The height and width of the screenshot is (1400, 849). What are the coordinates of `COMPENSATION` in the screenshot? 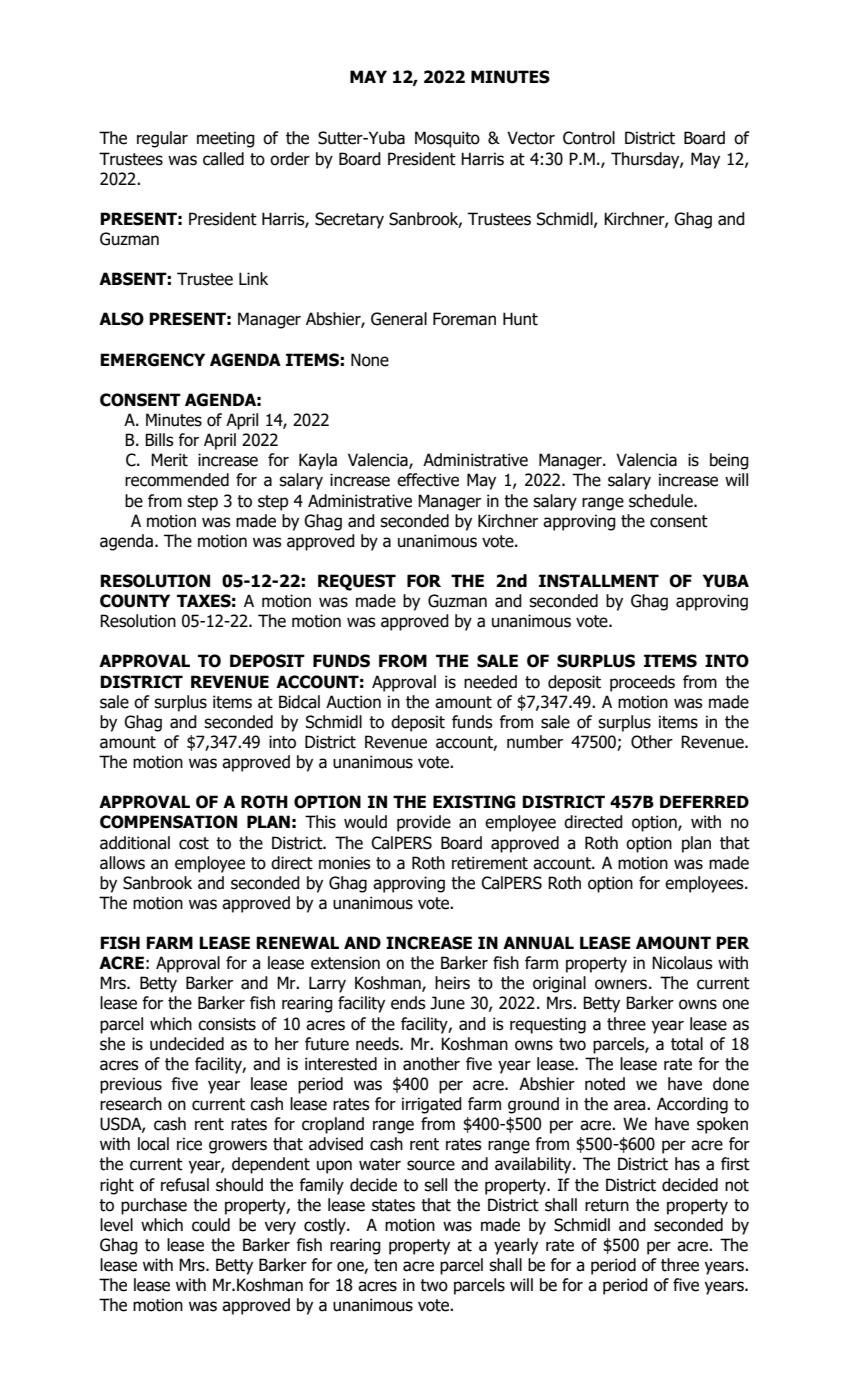 It's located at (168, 822).
